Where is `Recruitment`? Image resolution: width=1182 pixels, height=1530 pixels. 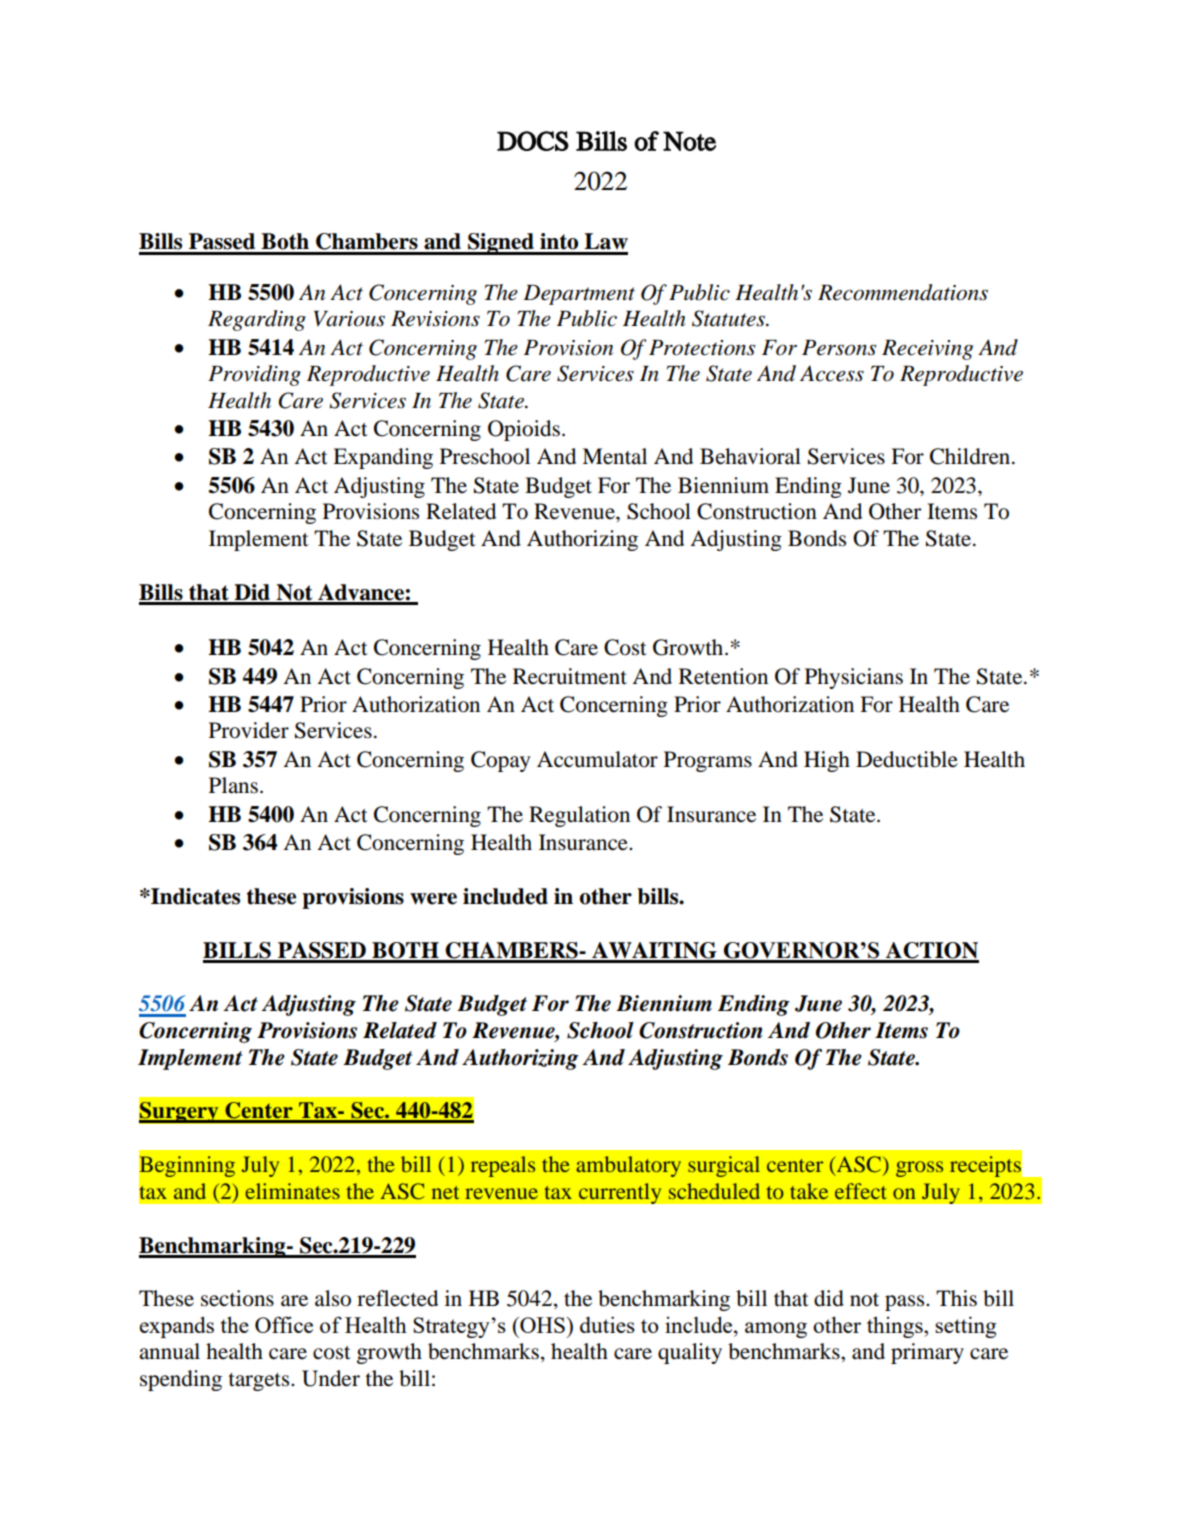
Recruitment is located at coordinates (570, 676).
